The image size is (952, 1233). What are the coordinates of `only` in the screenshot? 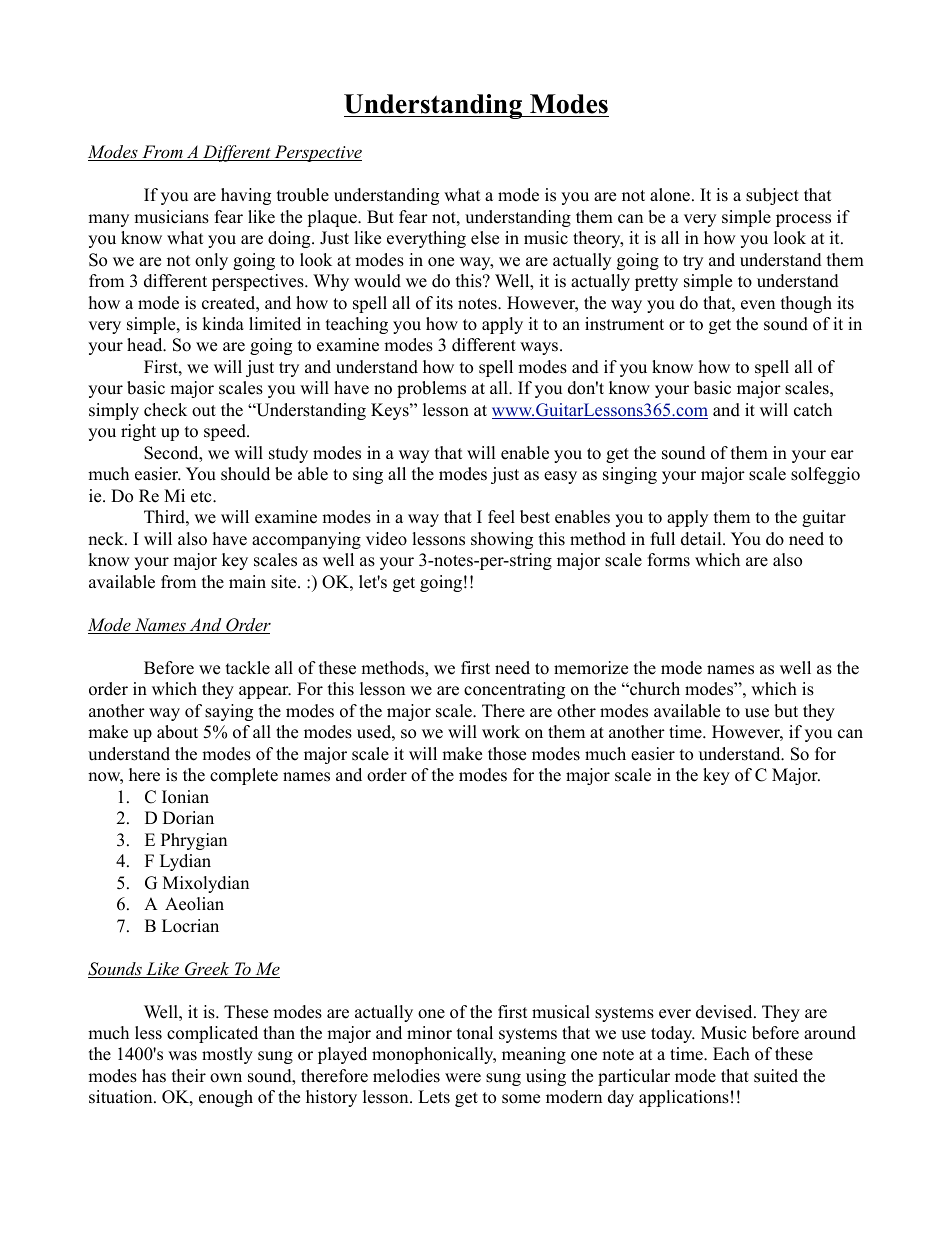 It's located at (211, 261).
